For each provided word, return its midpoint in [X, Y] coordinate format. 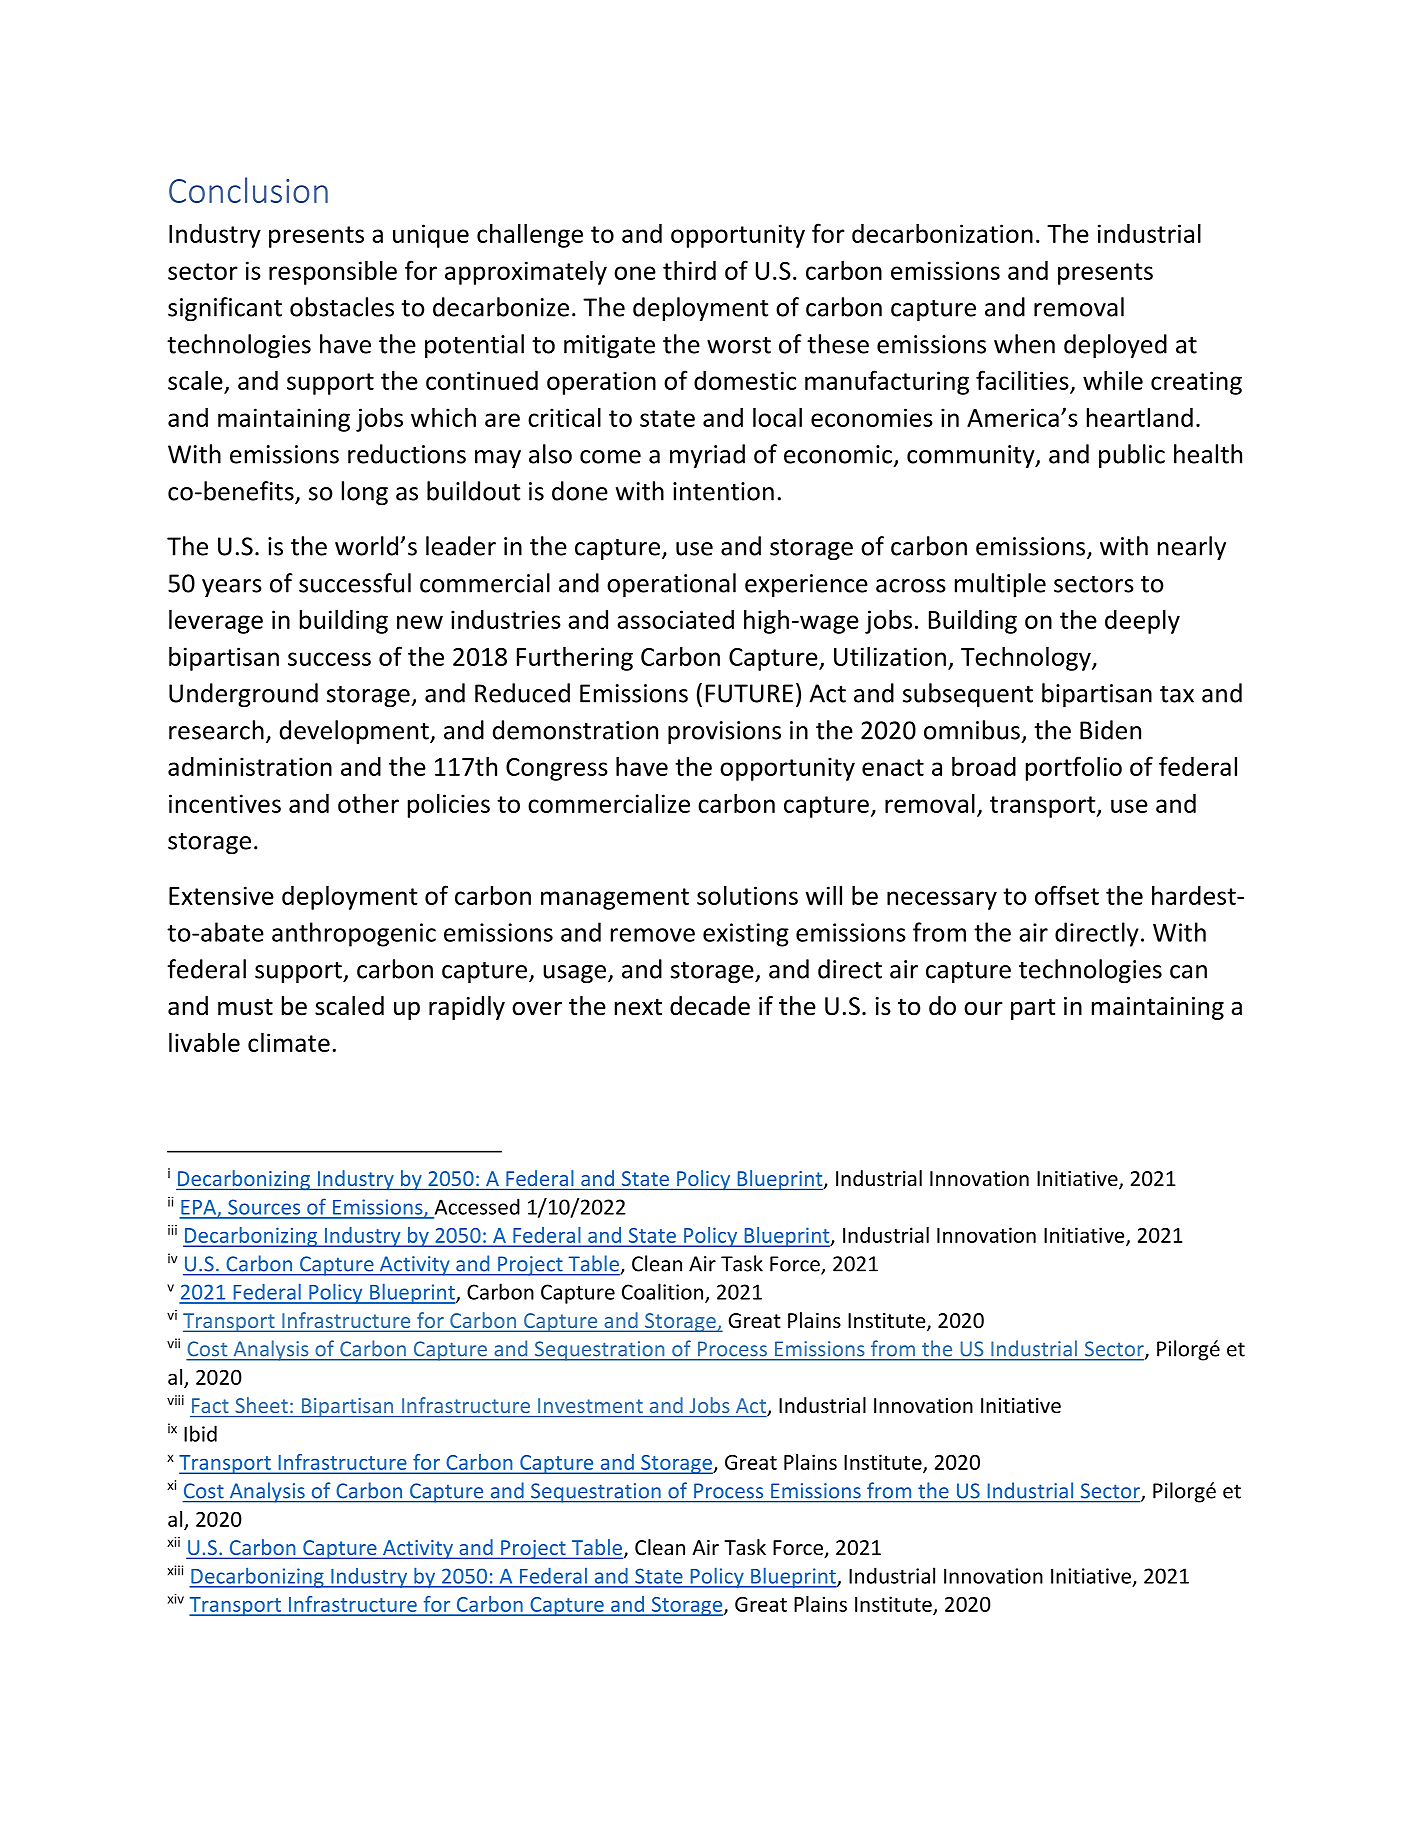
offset [1067, 895]
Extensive [221, 895]
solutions [747, 895]
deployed [1115, 346]
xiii [175, 1570]
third [689, 270]
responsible [333, 272]
